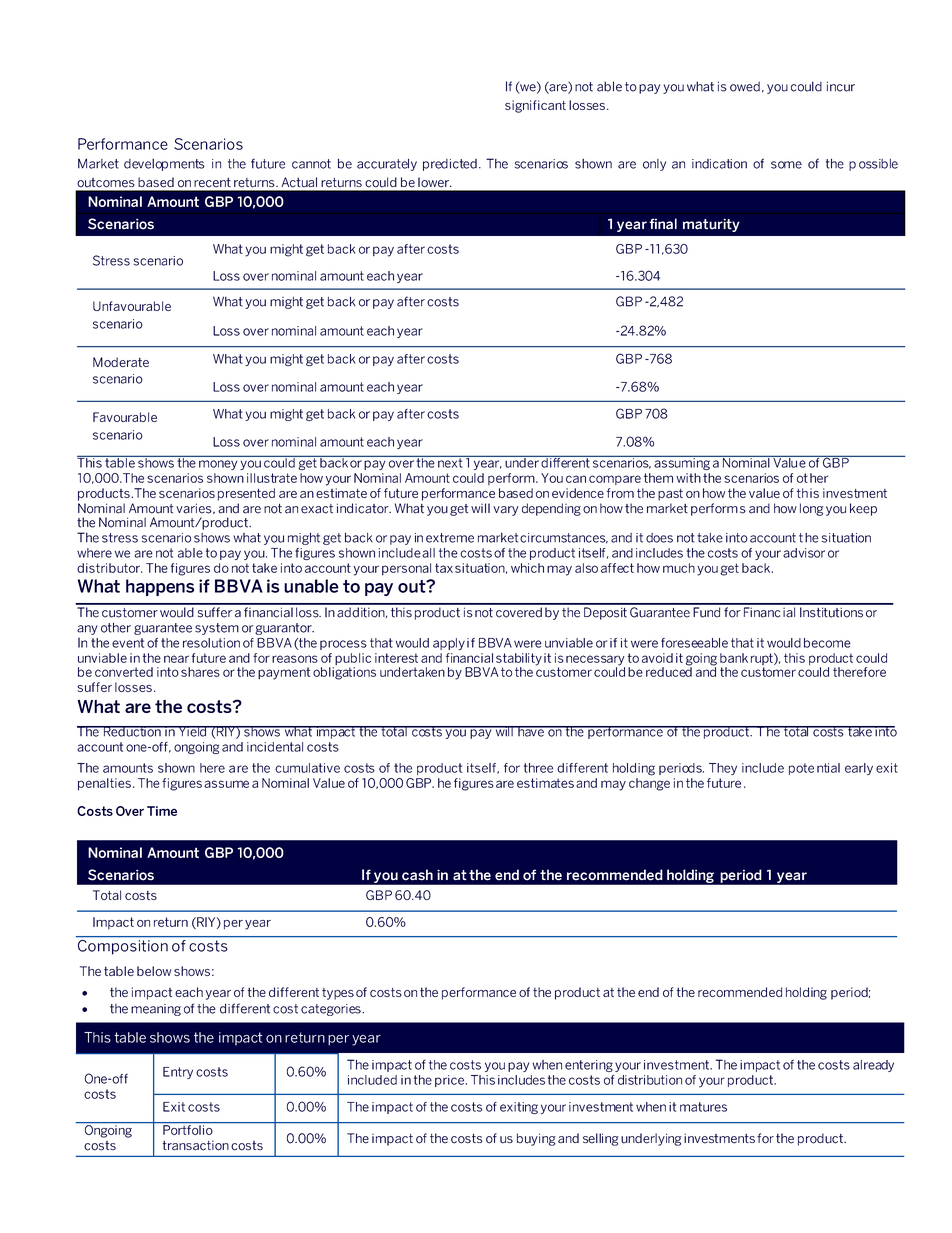 This page has width=952, height=1233. Describe the element at coordinates (450, 462) in the page. I see `next` at that location.
